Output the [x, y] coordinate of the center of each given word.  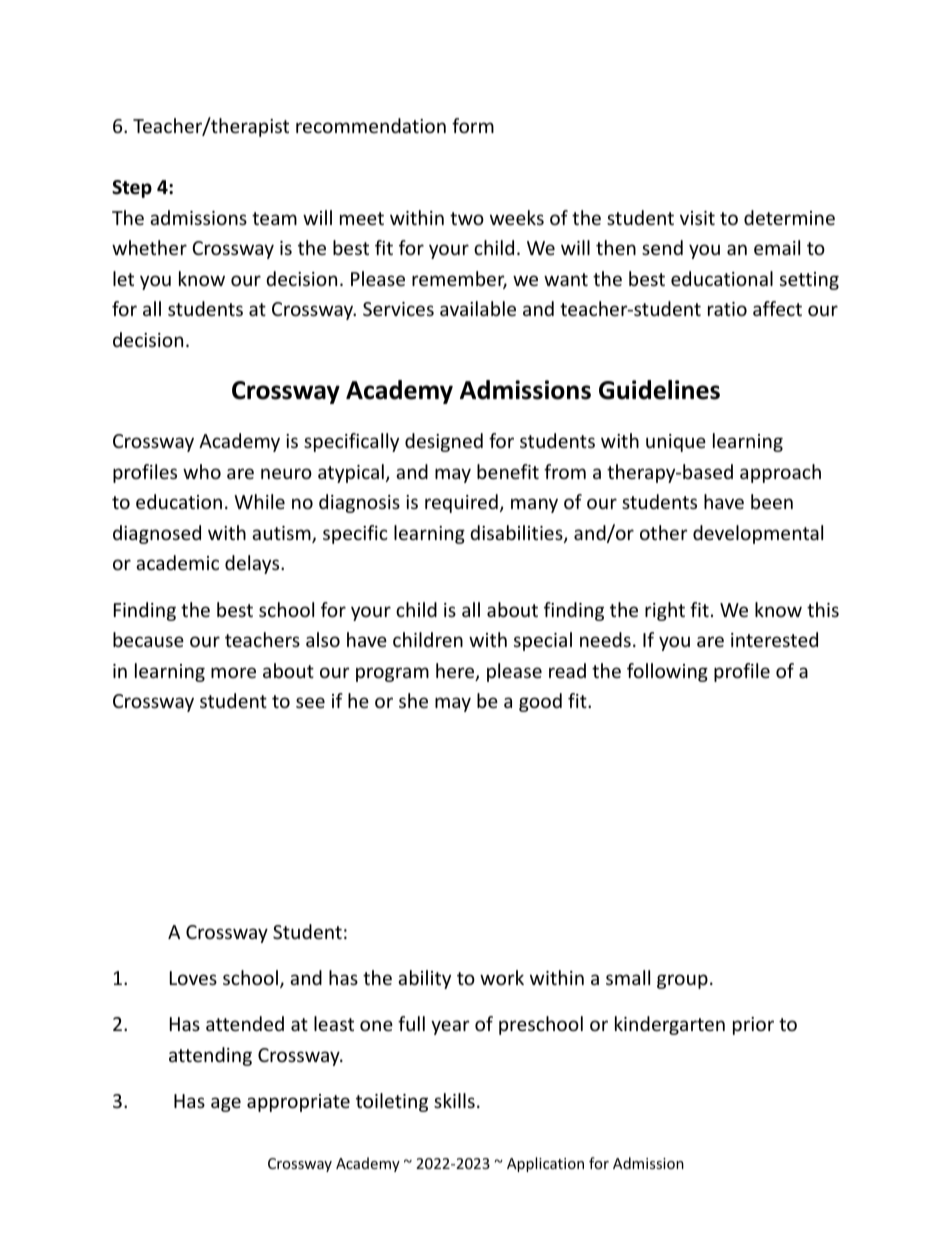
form [473, 125]
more [233, 672]
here [456, 672]
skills [454, 1100]
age [226, 1104]
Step [132, 189]
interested [774, 639]
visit [697, 218]
